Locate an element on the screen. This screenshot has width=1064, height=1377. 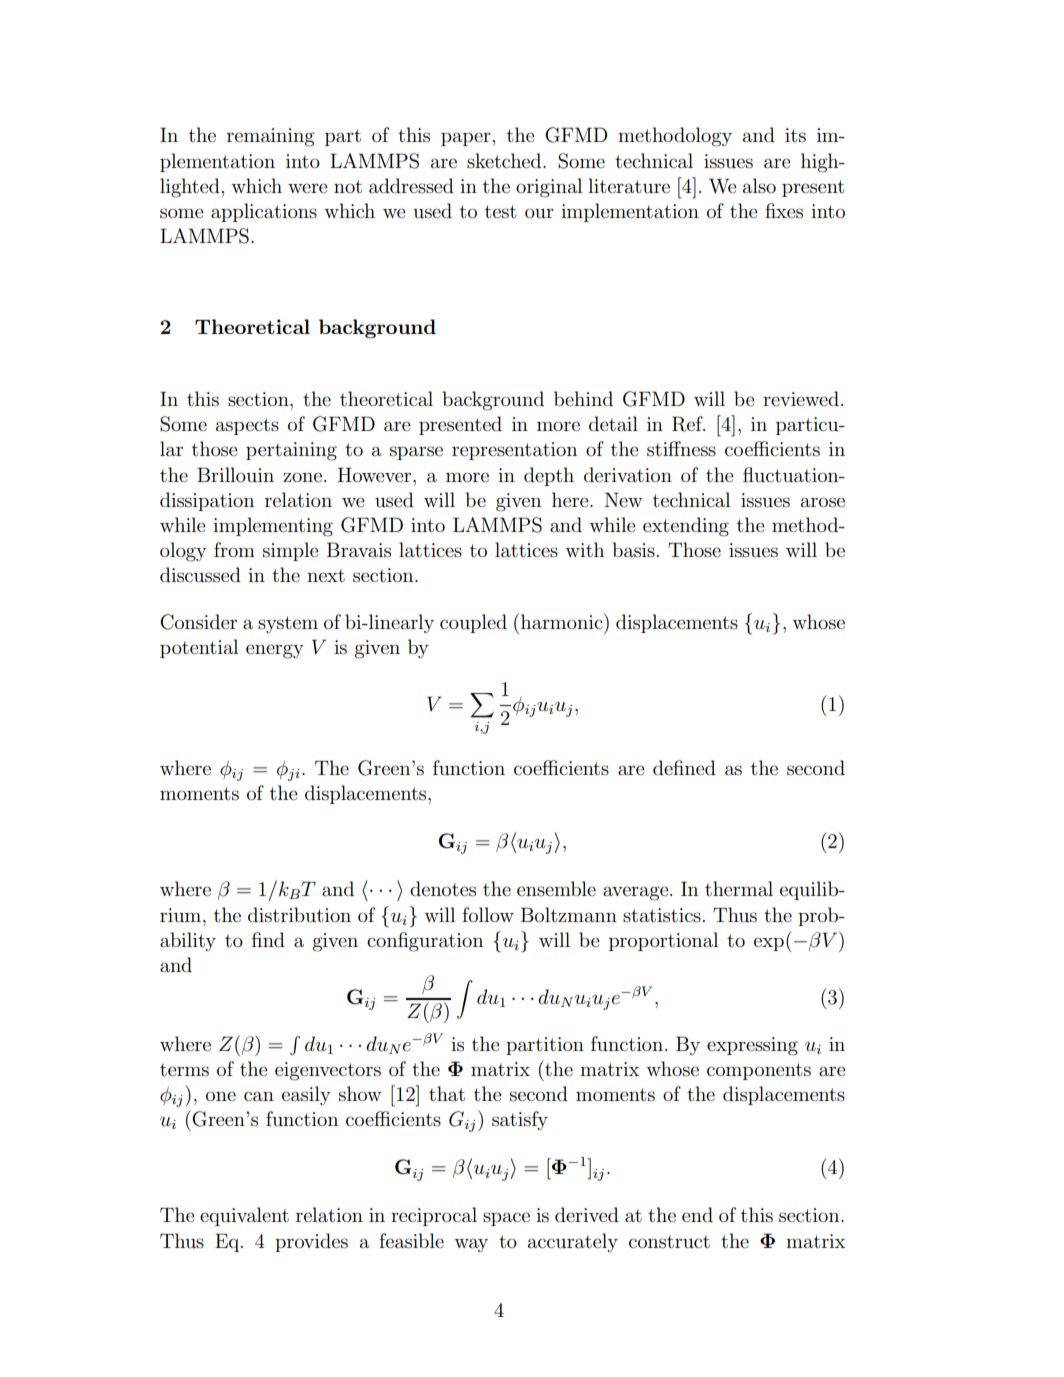
extending is located at coordinates (686, 527).
